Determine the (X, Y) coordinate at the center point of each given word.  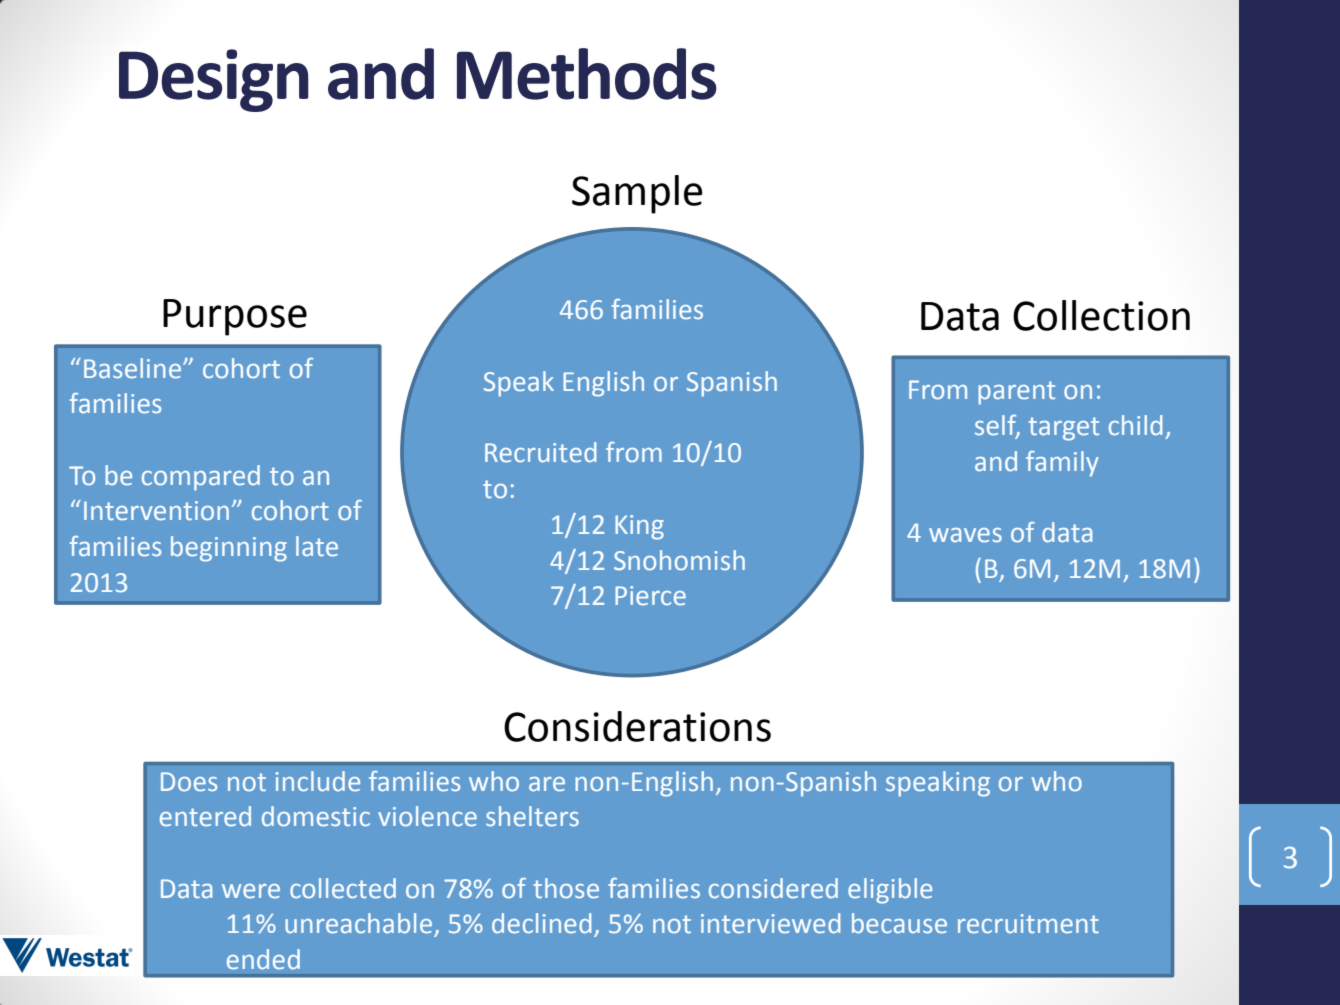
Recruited (540, 452)
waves (965, 535)
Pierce (650, 596)
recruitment (1028, 924)
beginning (229, 549)
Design (213, 80)
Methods (587, 74)
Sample (637, 194)
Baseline (134, 368)
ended (263, 959)
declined (541, 923)
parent (1017, 393)
